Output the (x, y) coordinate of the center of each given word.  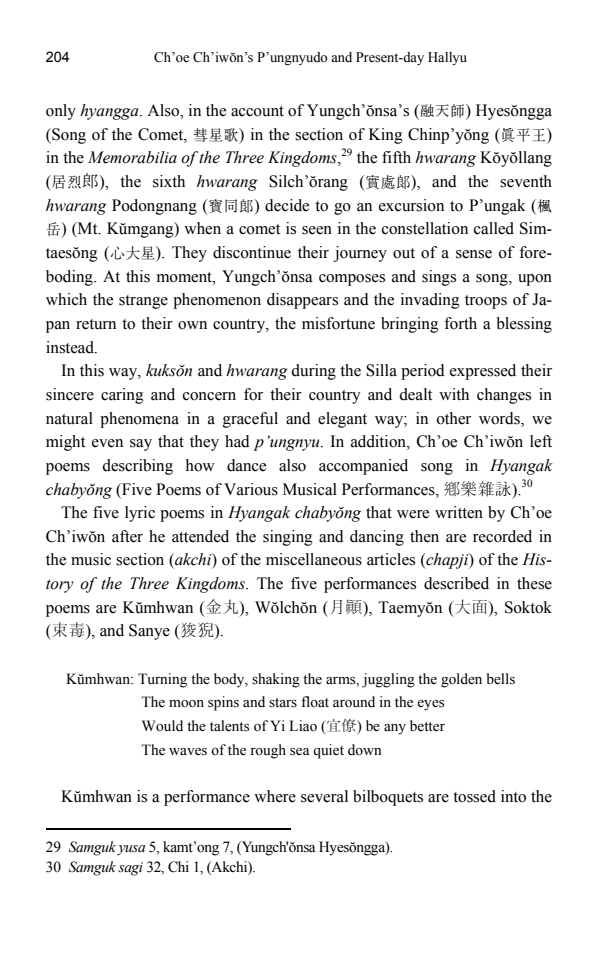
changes (504, 396)
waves (188, 752)
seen (317, 230)
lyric (140, 514)
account (257, 111)
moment (185, 277)
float (315, 701)
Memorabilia (132, 157)
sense (474, 254)
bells (501, 679)
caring (122, 396)
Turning (162, 680)
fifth (396, 157)
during (313, 372)
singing (288, 538)
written (459, 512)
